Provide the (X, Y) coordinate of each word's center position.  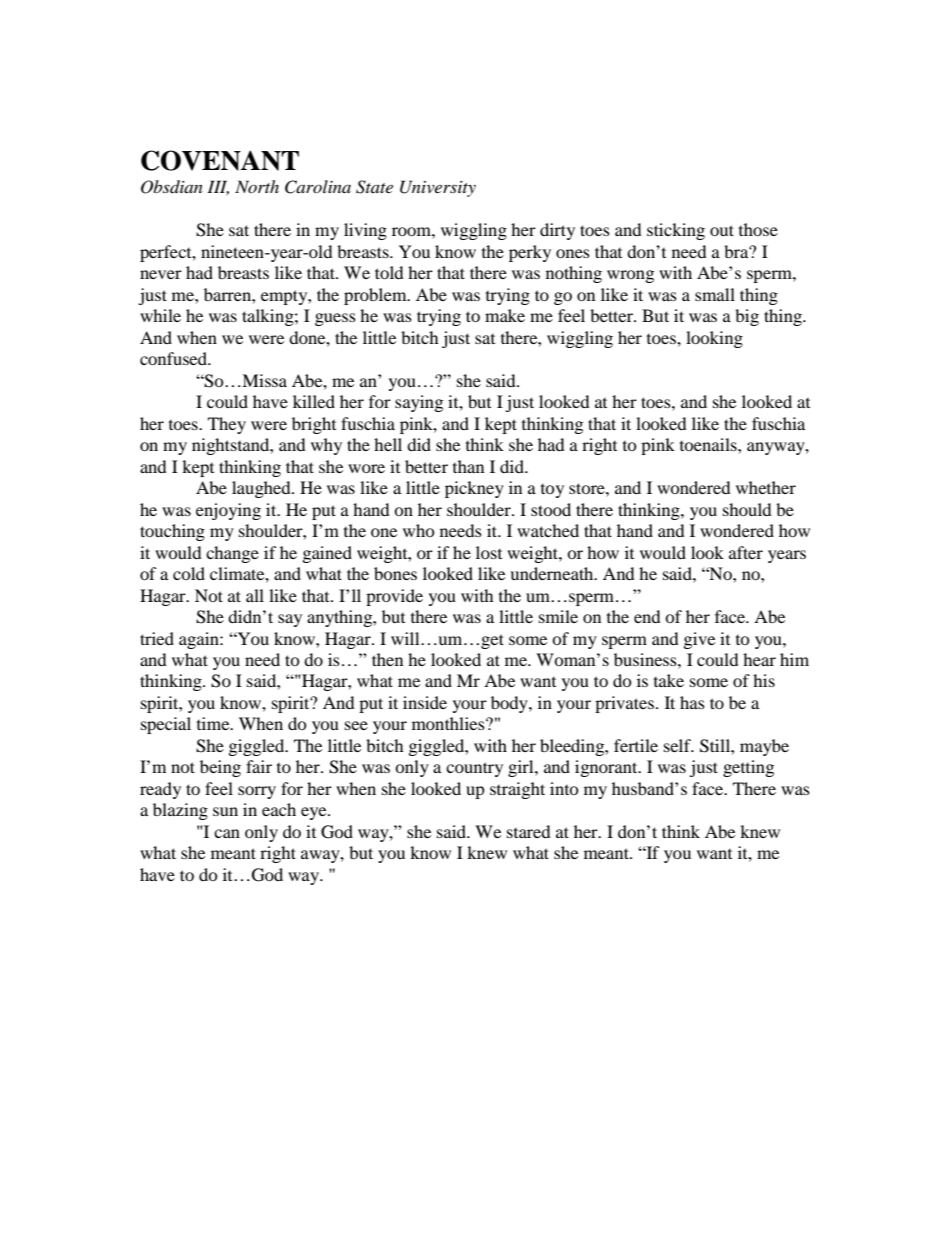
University (438, 188)
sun (225, 811)
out (722, 230)
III (218, 187)
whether (766, 487)
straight (517, 790)
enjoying (228, 511)
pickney (474, 489)
